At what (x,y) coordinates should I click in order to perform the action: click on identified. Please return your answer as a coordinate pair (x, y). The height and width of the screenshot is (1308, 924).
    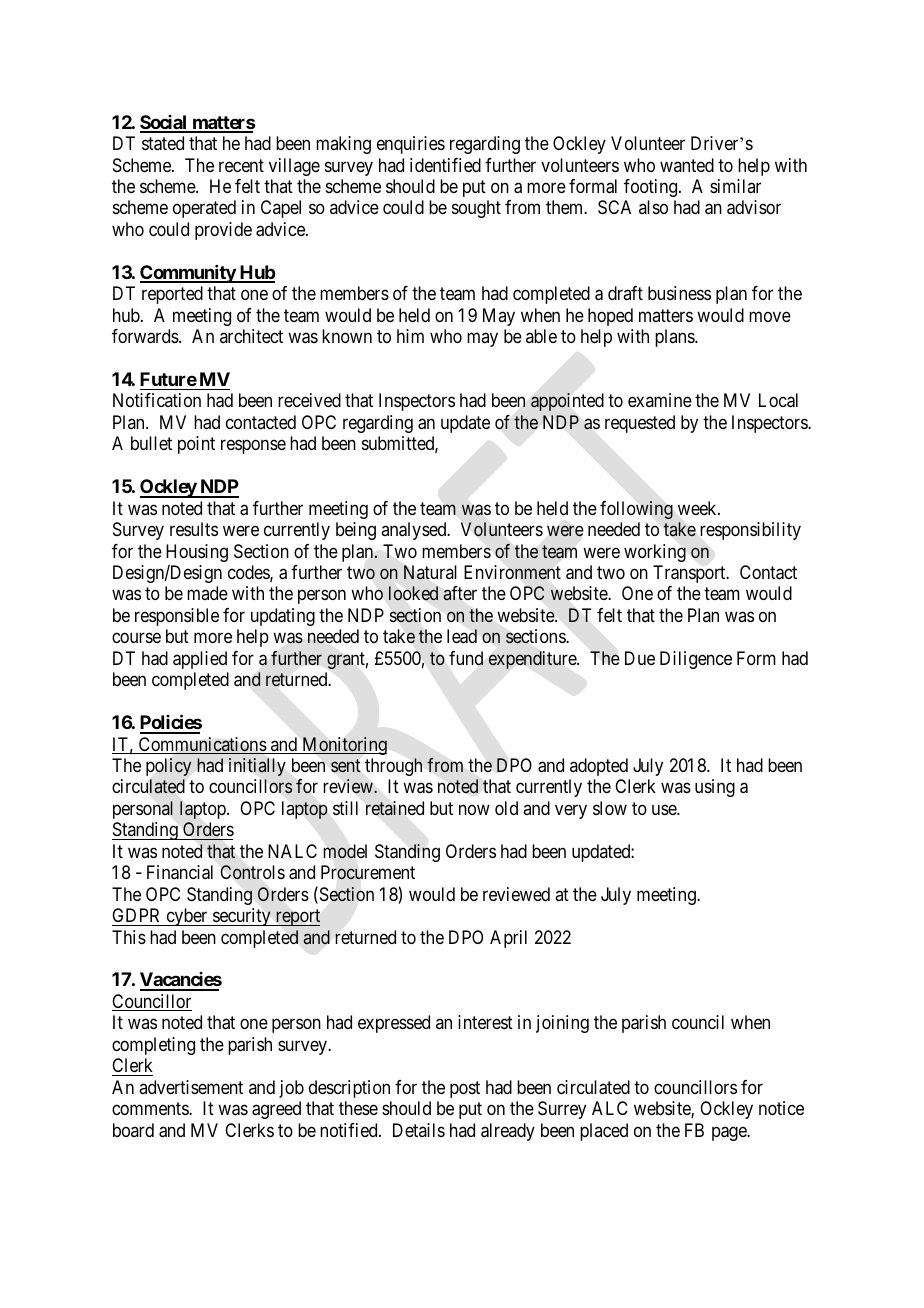
    Looking at the image, I should click on (445, 165).
